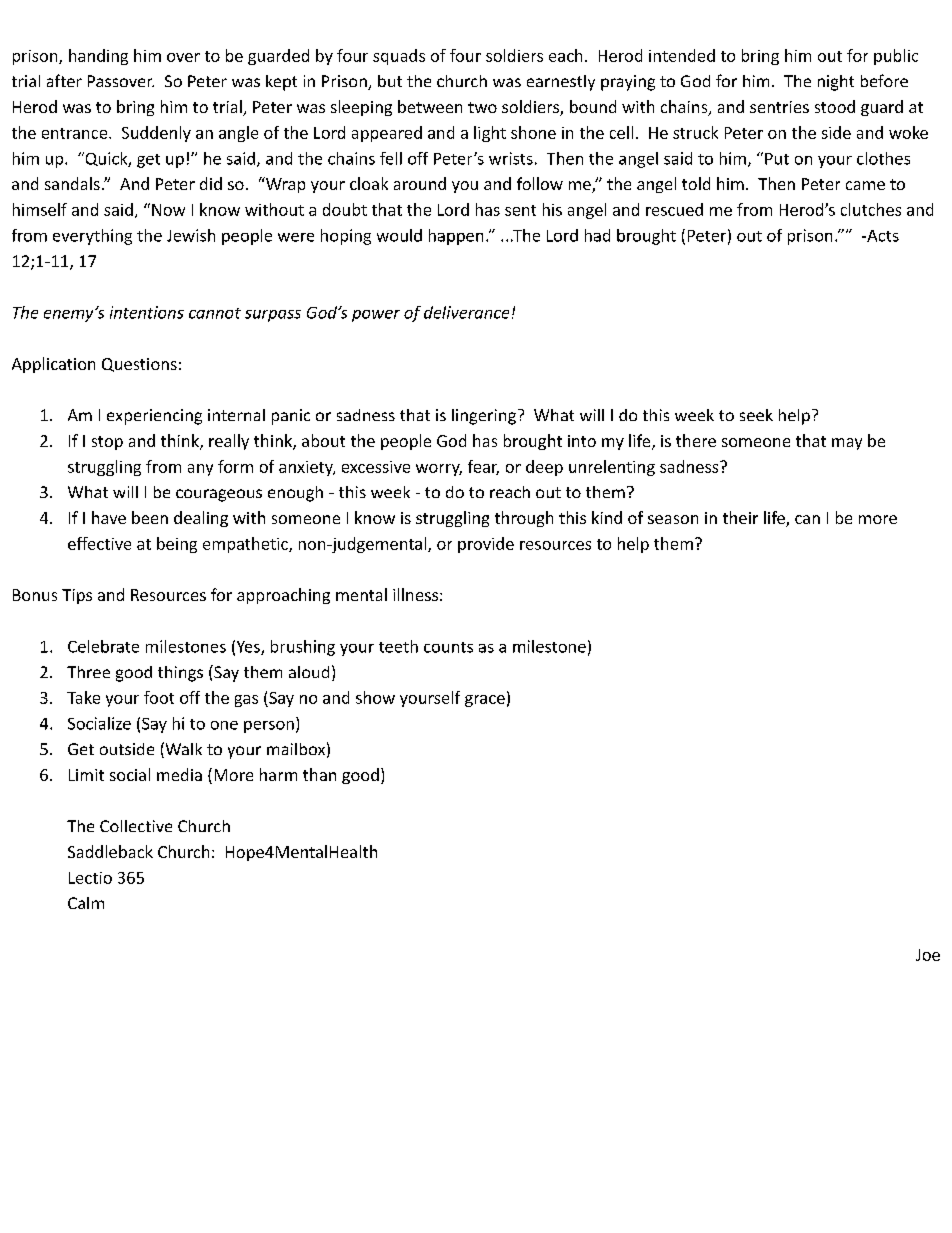  Describe the element at coordinates (482, 107) in the page. I see `two` at that location.
